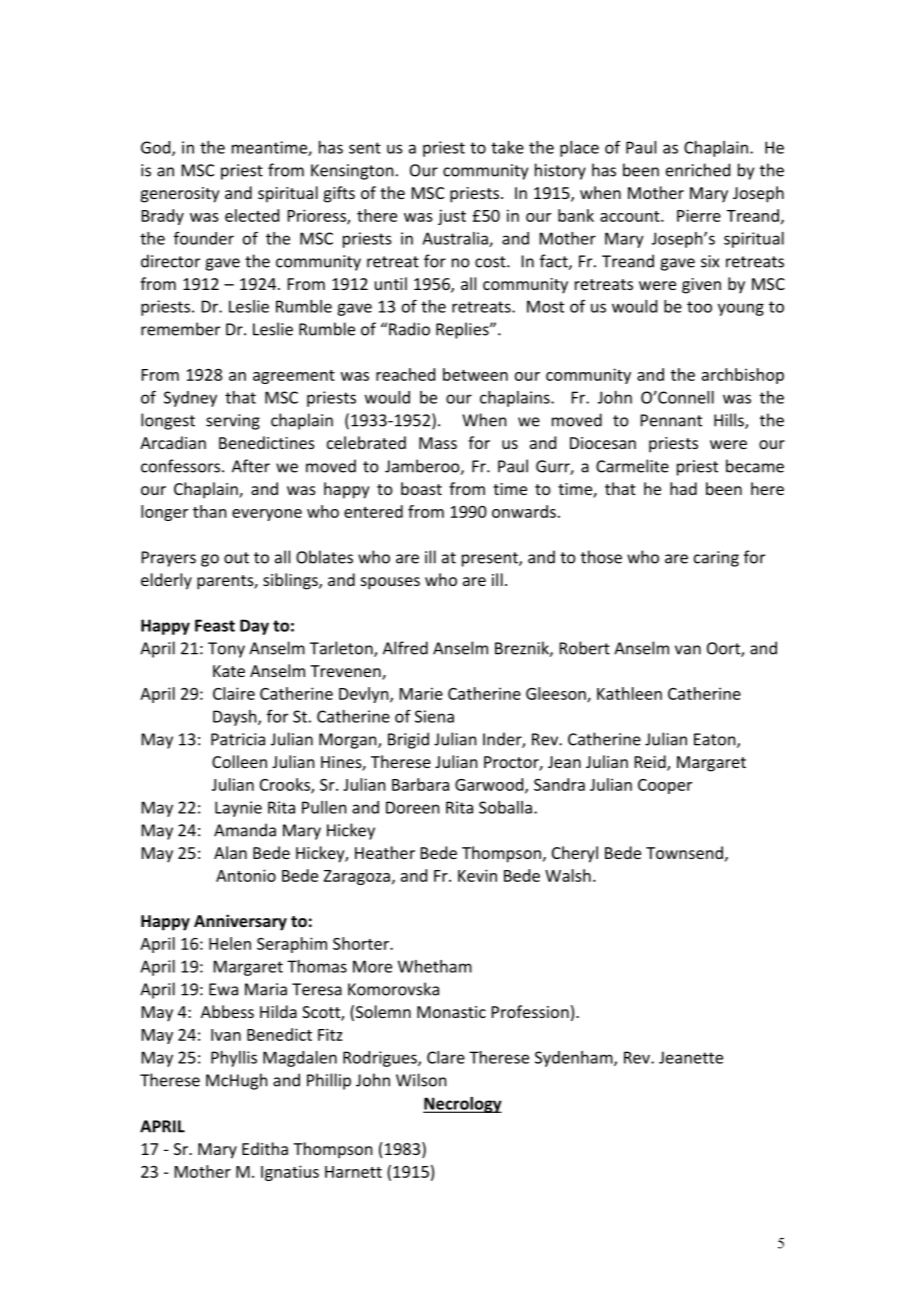 The image size is (924, 1308). I want to click on Pennant, so click(671, 420).
